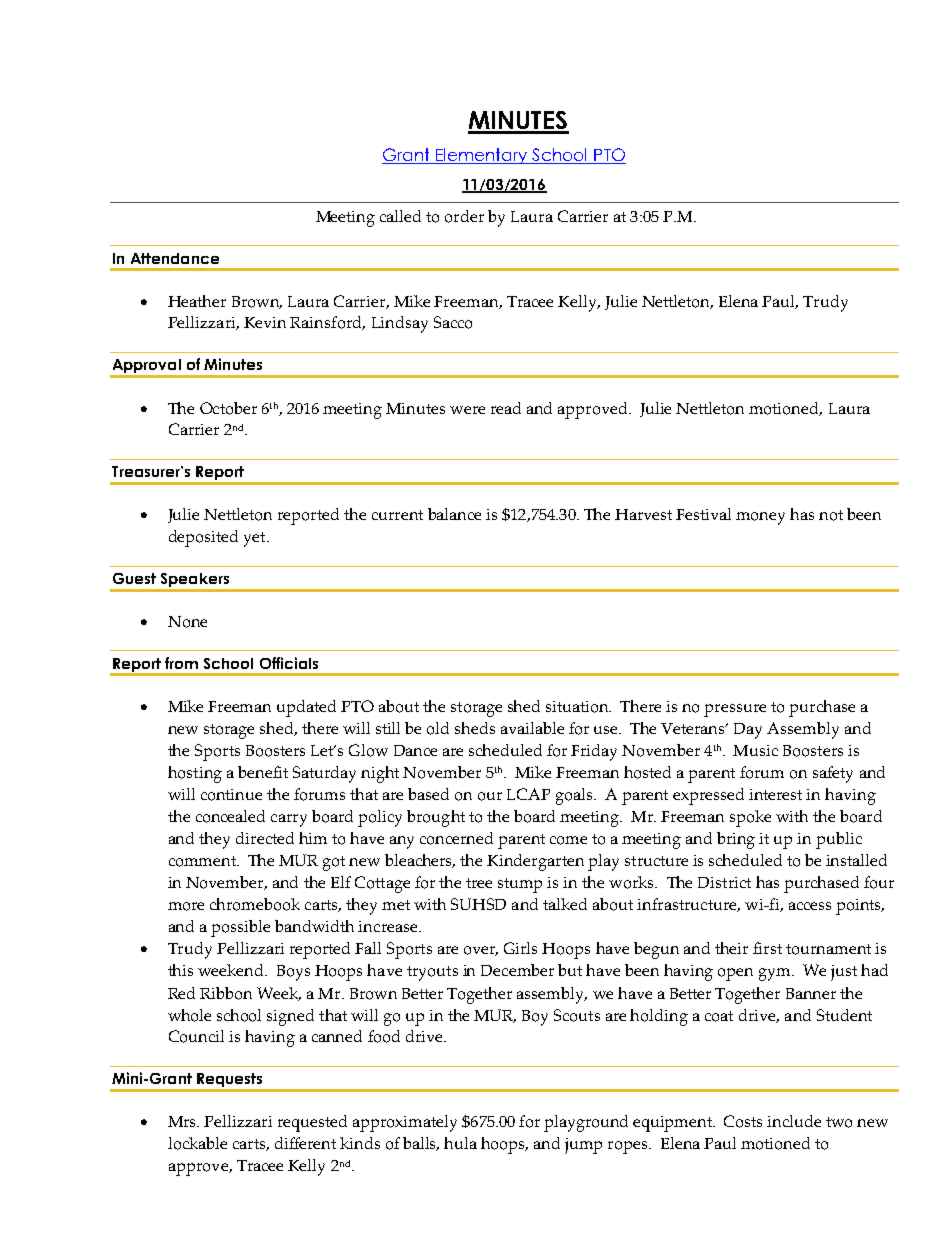 This screenshot has width=952, height=1233. I want to click on Elementary, so click(482, 156).
